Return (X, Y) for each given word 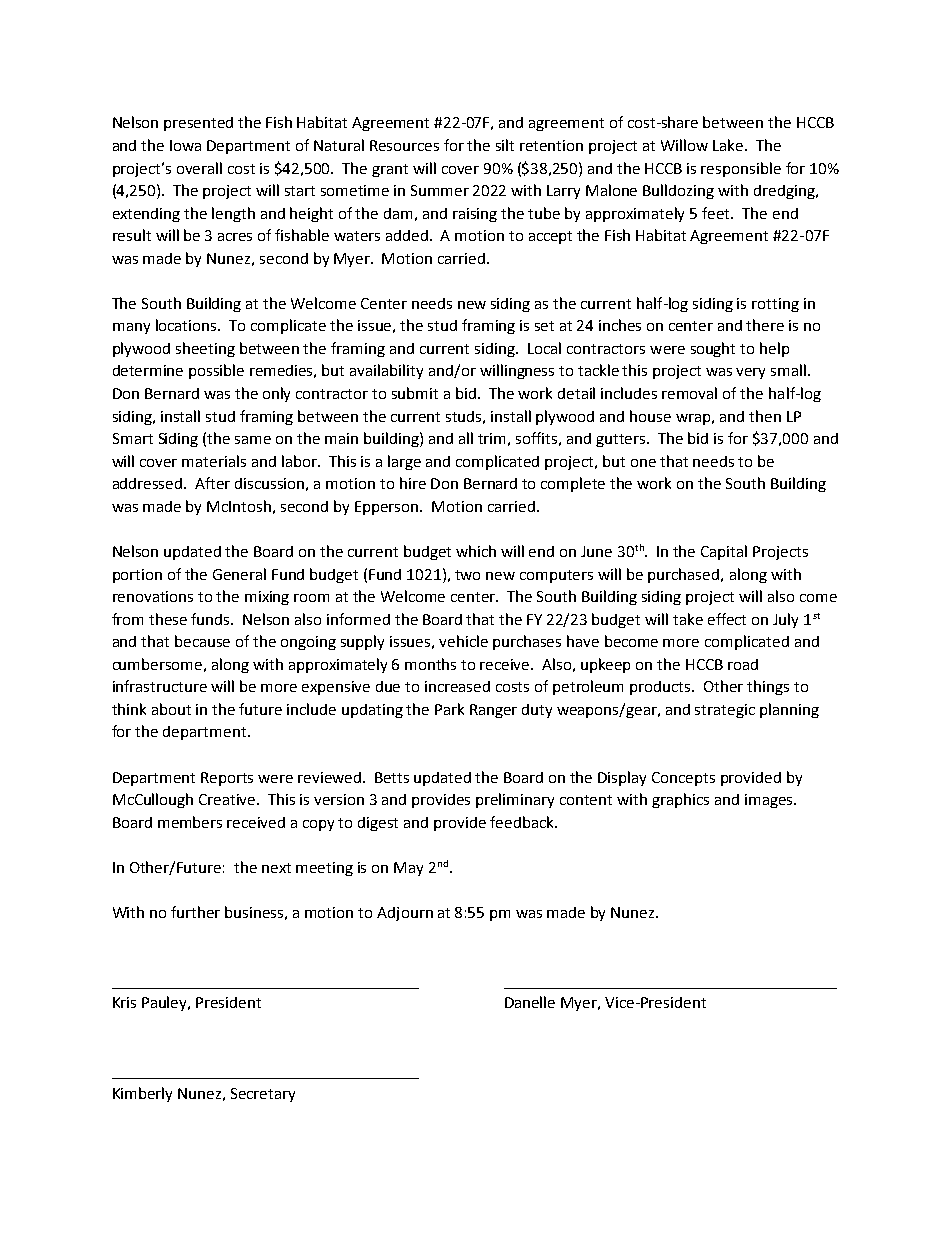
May (408, 869)
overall (199, 168)
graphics (680, 800)
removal (689, 393)
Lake (728, 145)
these (168, 619)
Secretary (263, 1095)
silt (505, 145)
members (190, 822)
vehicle (463, 641)
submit (415, 393)
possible (216, 371)
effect (727, 619)
